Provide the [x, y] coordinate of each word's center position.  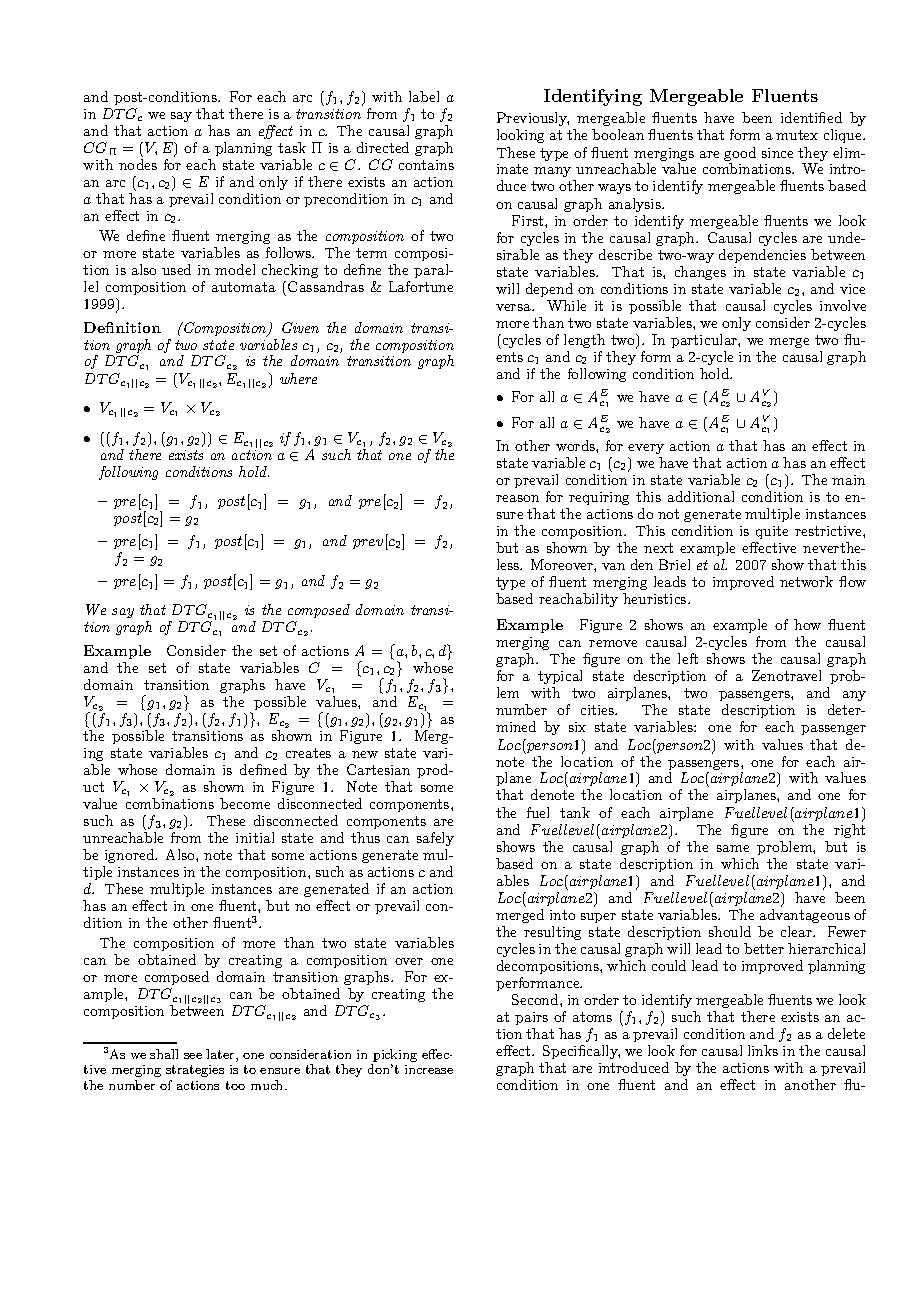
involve [843, 305]
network [806, 581]
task [292, 147]
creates [308, 753]
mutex [797, 135]
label [424, 96]
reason [517, 498]
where [298, 378]
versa [514, 307]
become [245, 803]
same [733, 848]
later [221, 1055]
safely [435, 839]
